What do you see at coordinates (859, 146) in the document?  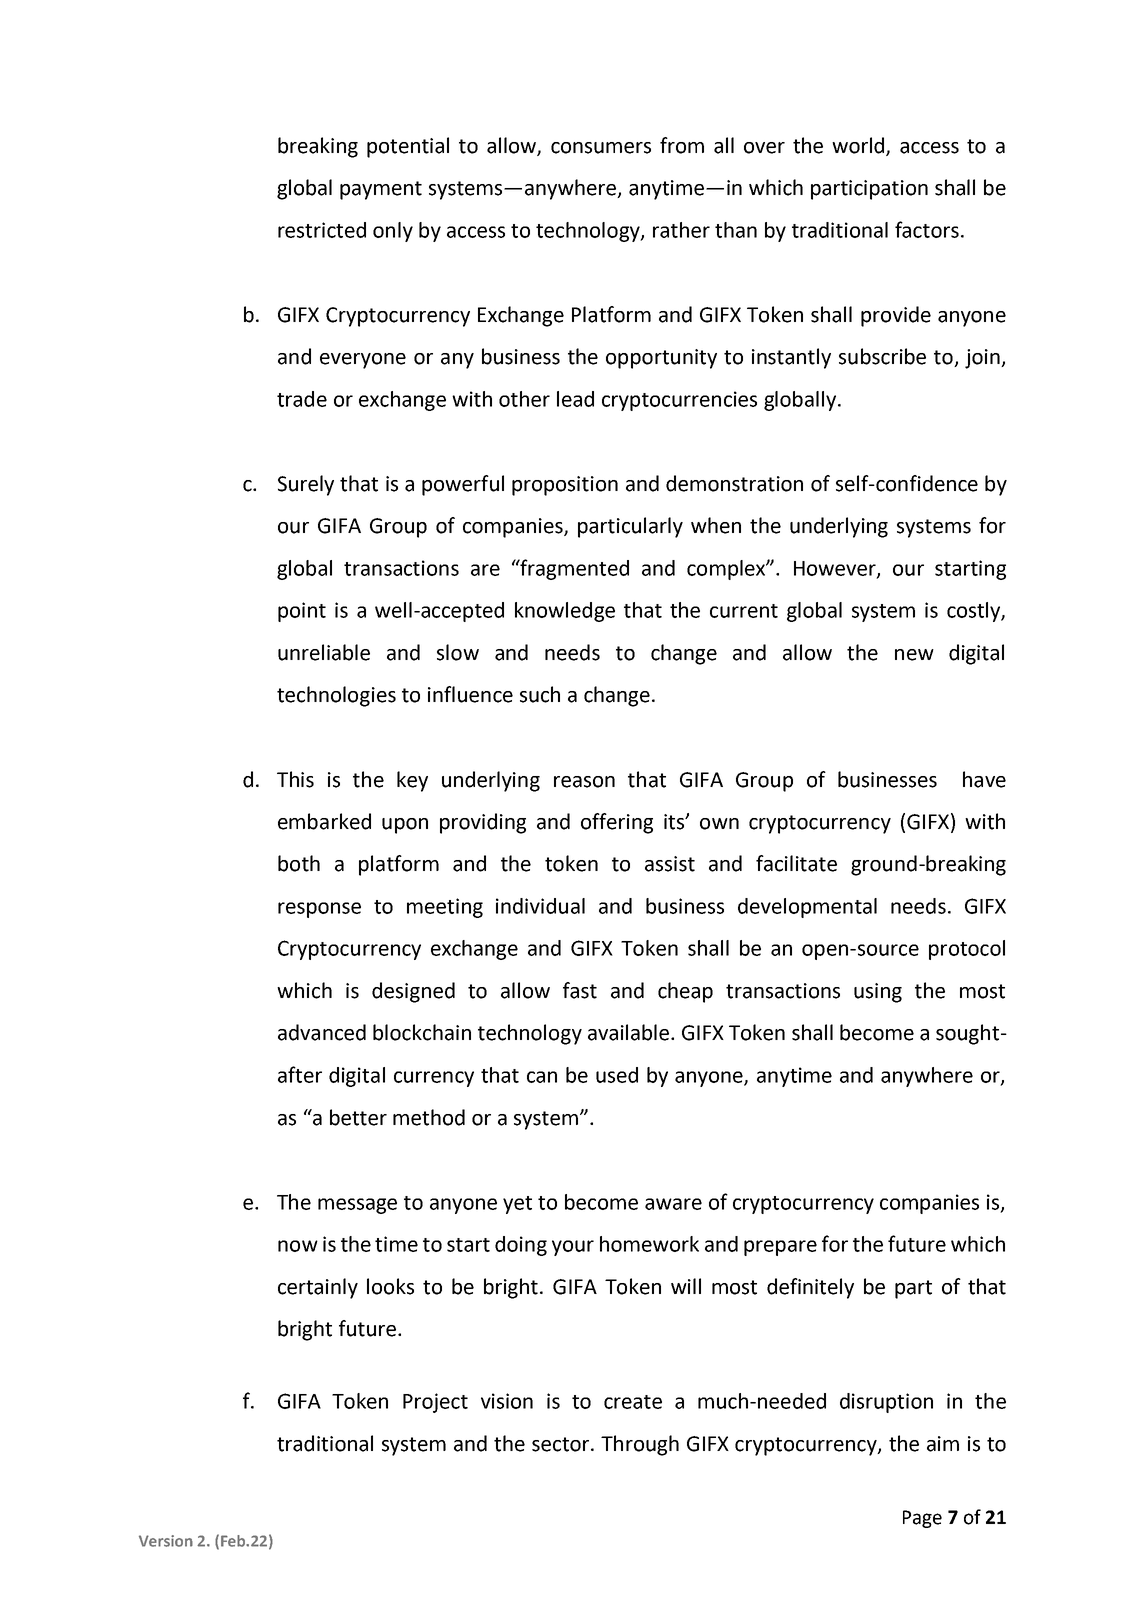 I see `world` at bounding box center [859, 146].
